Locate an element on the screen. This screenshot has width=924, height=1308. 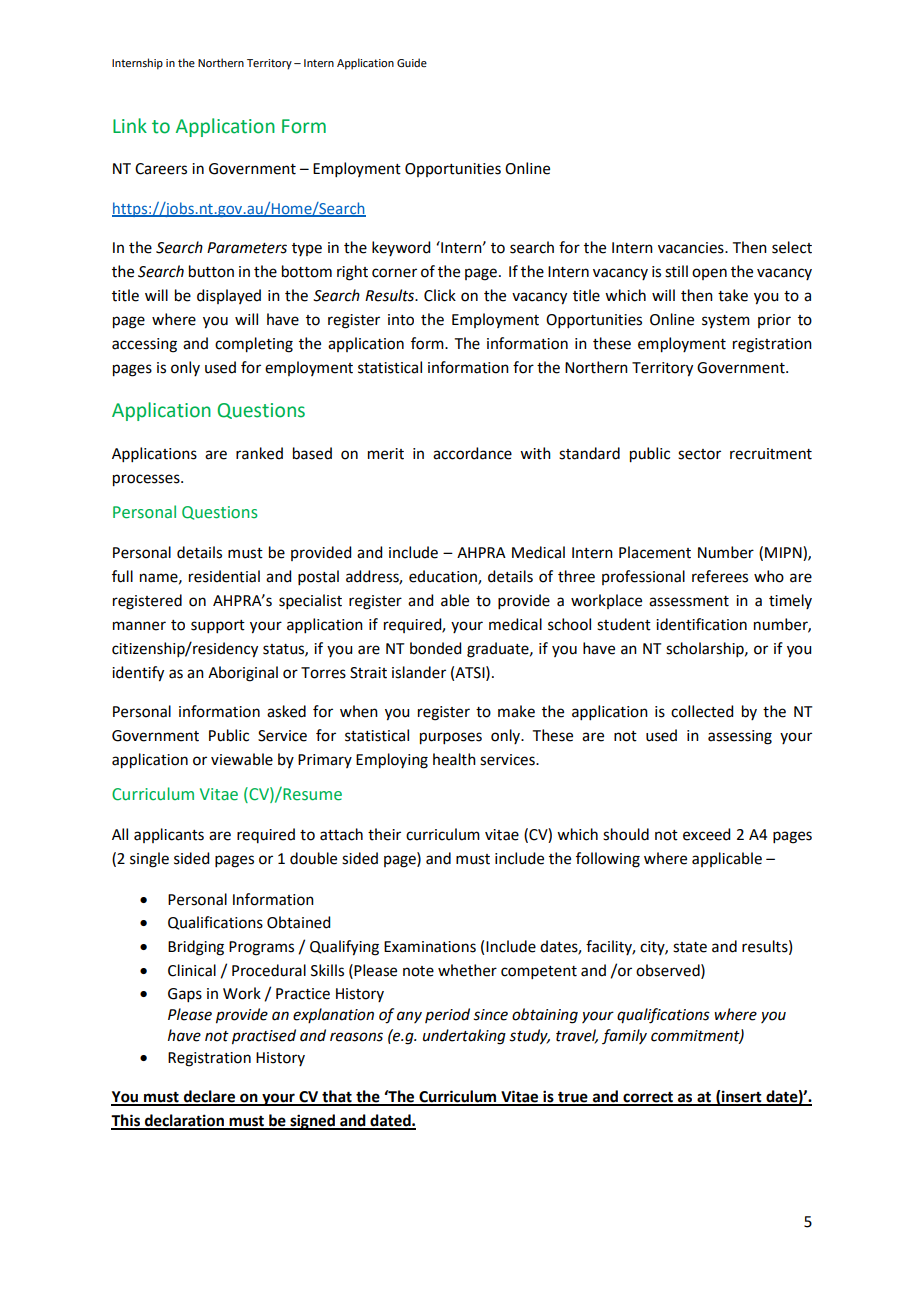
undertaking is located at coordinates (464, 1037).
